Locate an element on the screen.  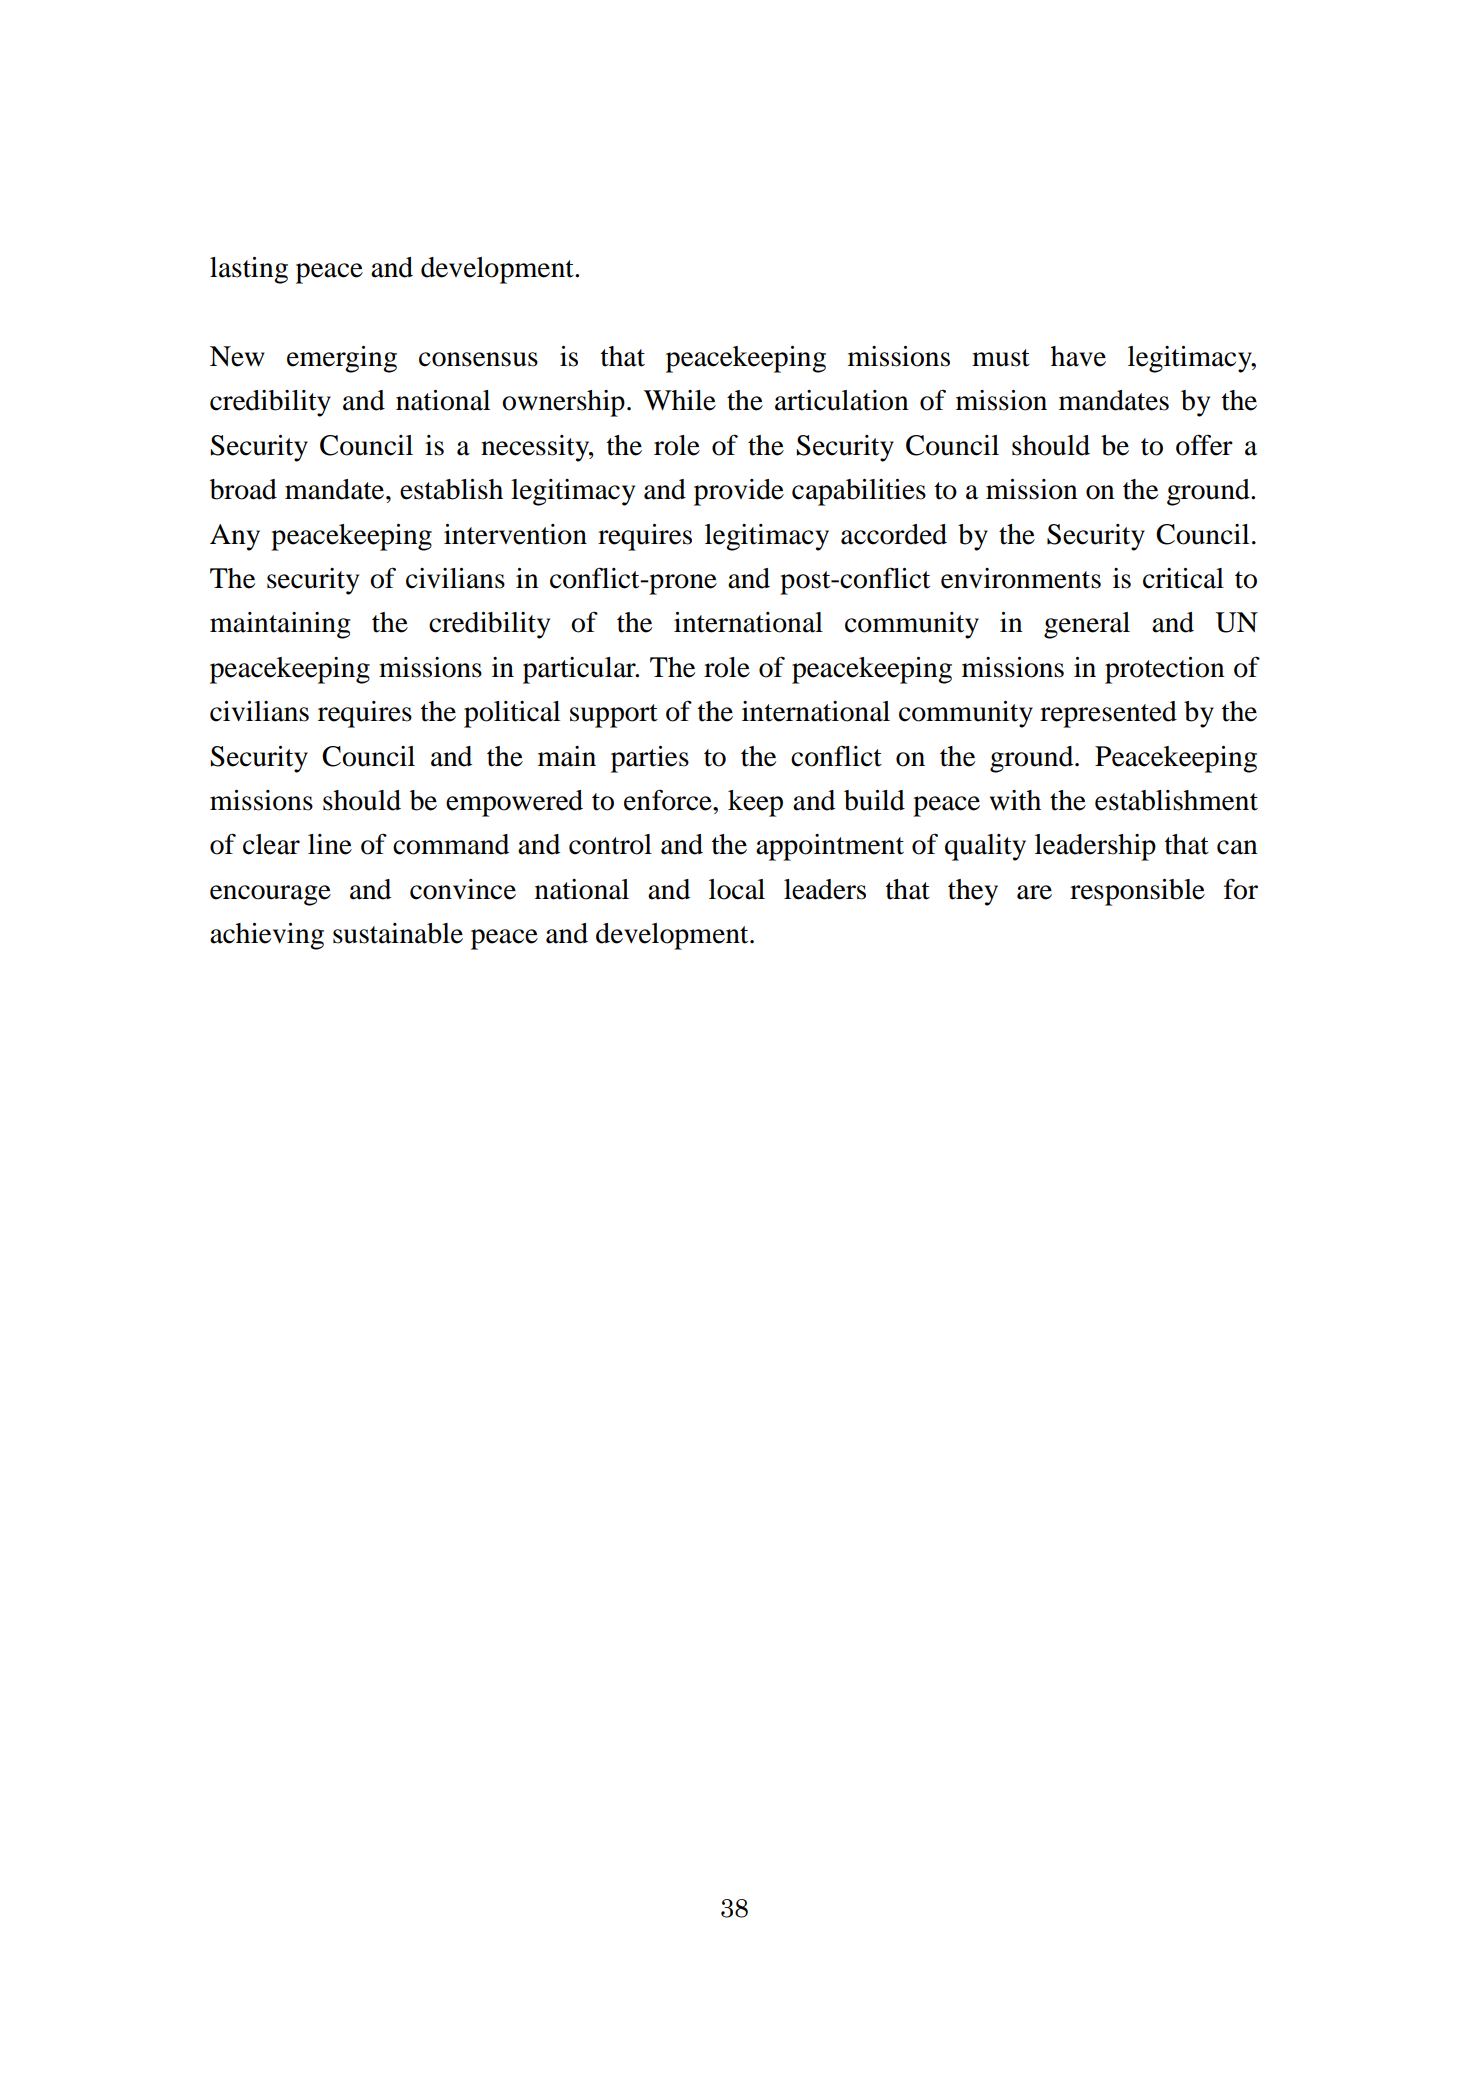
sustainable is located at coordinates (398, 933).
